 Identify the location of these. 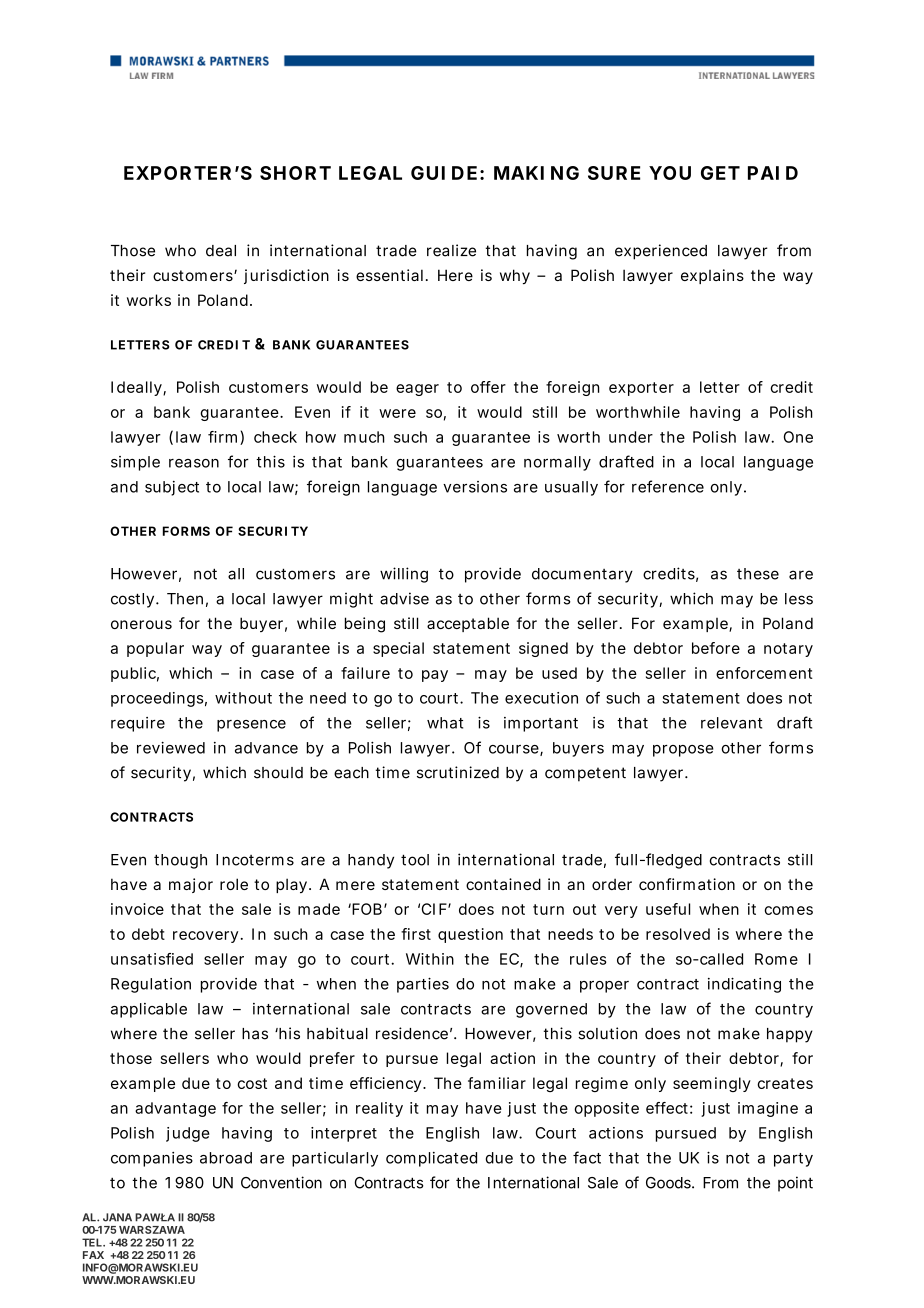
(758, 574).
